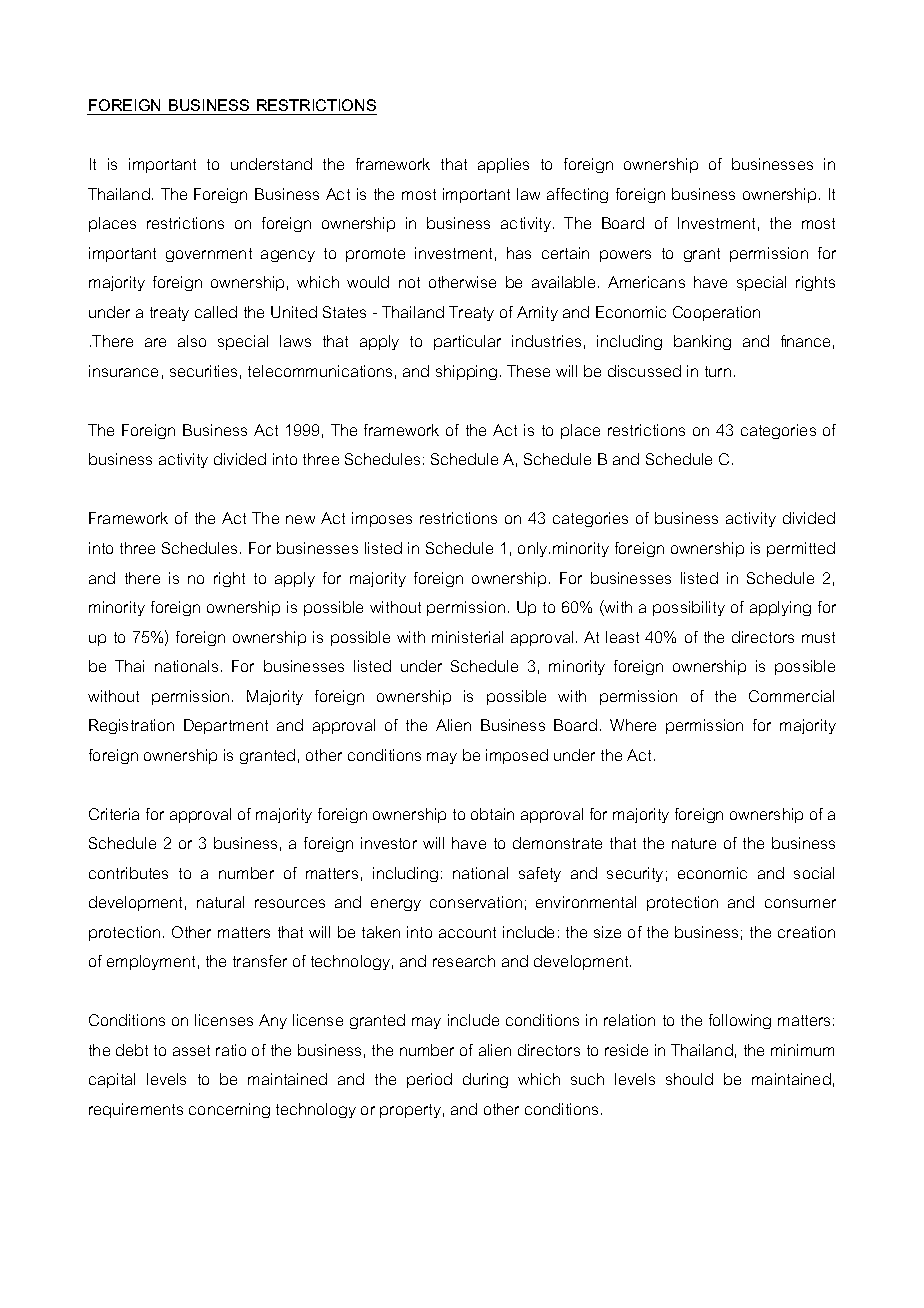 This document has height=1308, width=924. What do you see at coordinates (485, 1080) in the document?
I see `during` at bounding box center [485, 1080].
